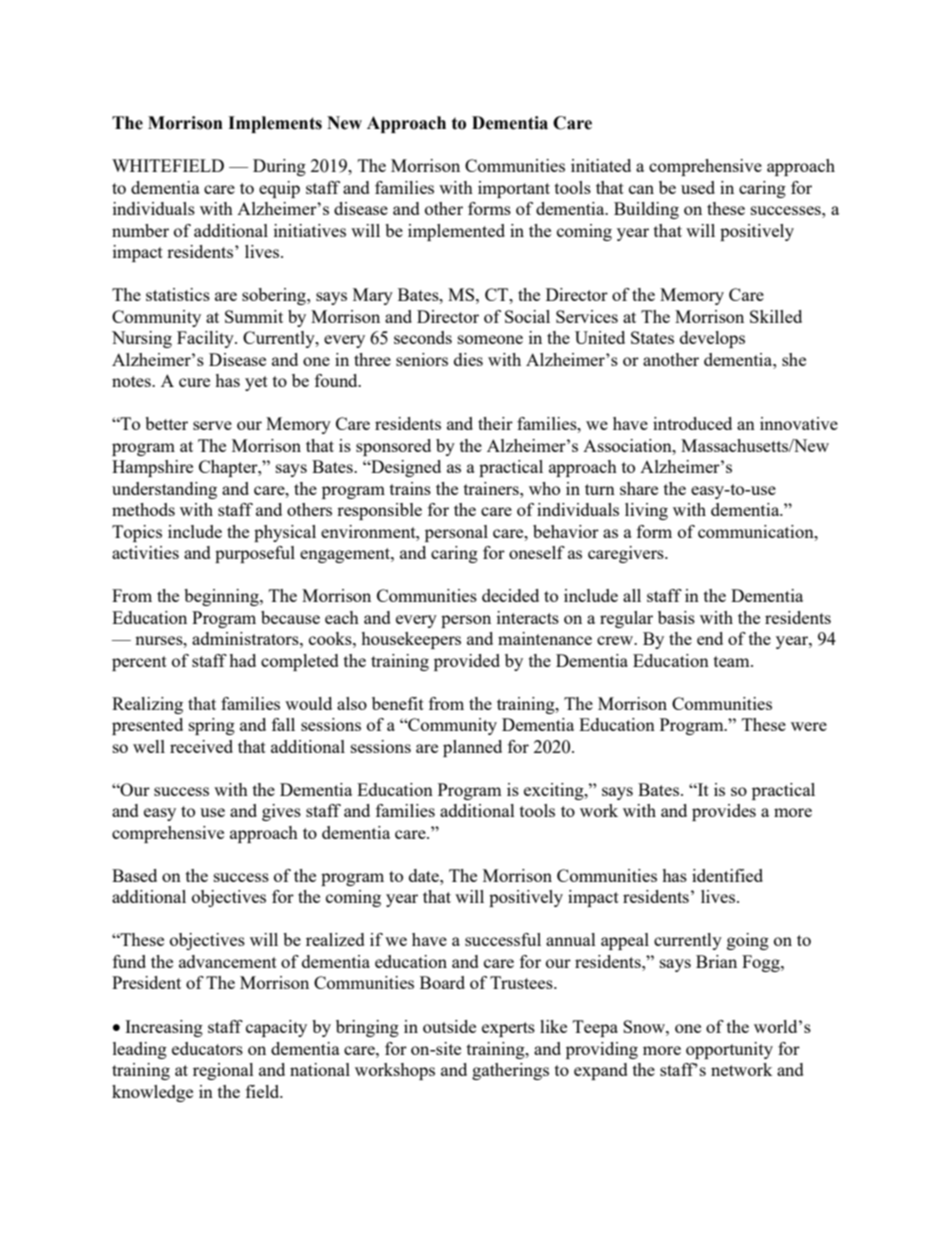 The height and width of the screenshot is (1233, 952). Describe the element at coordinates (281, 812) in the screenshot. I see `gives` at that location.
